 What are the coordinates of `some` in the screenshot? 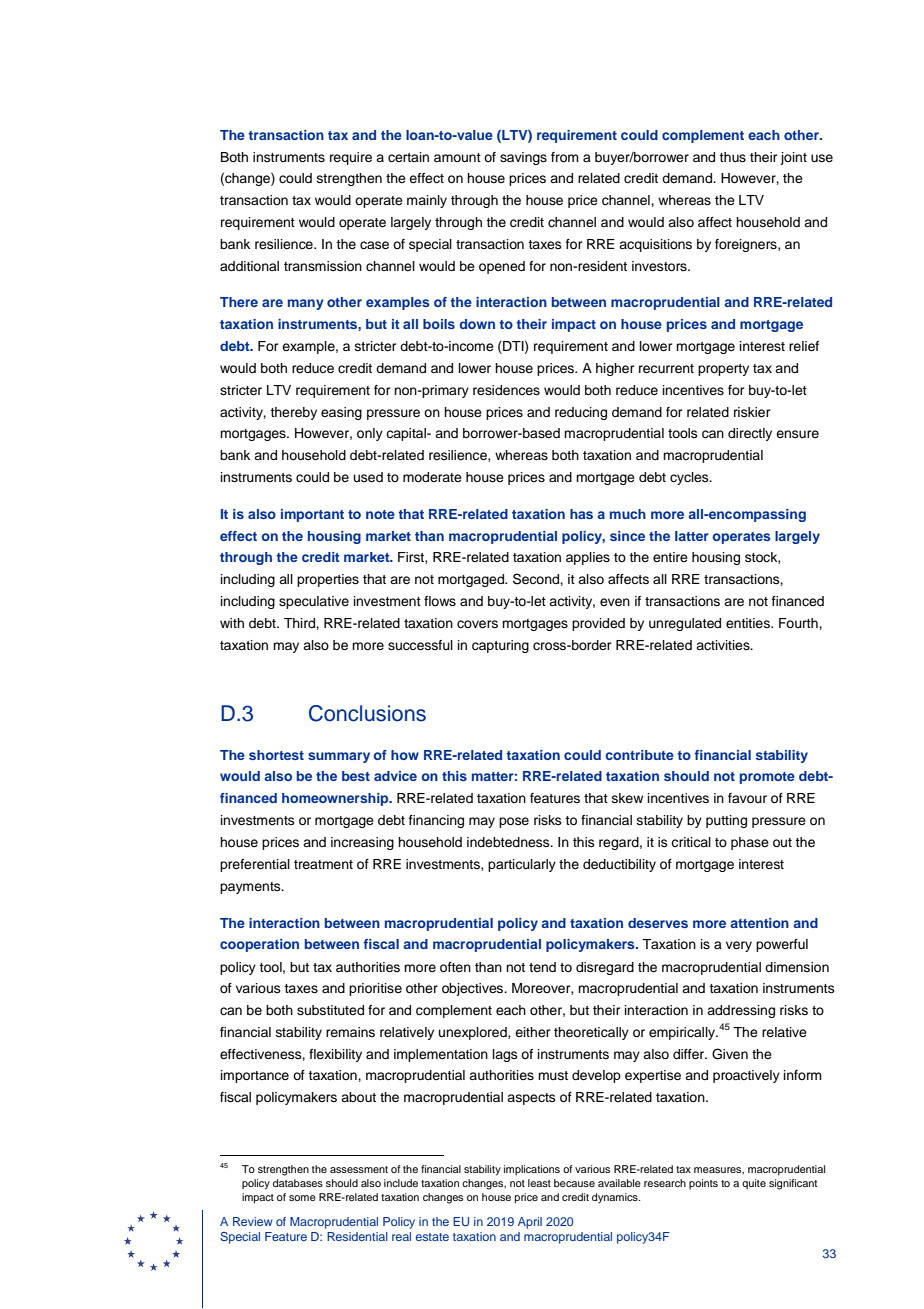 It's located at (302, 1198).
